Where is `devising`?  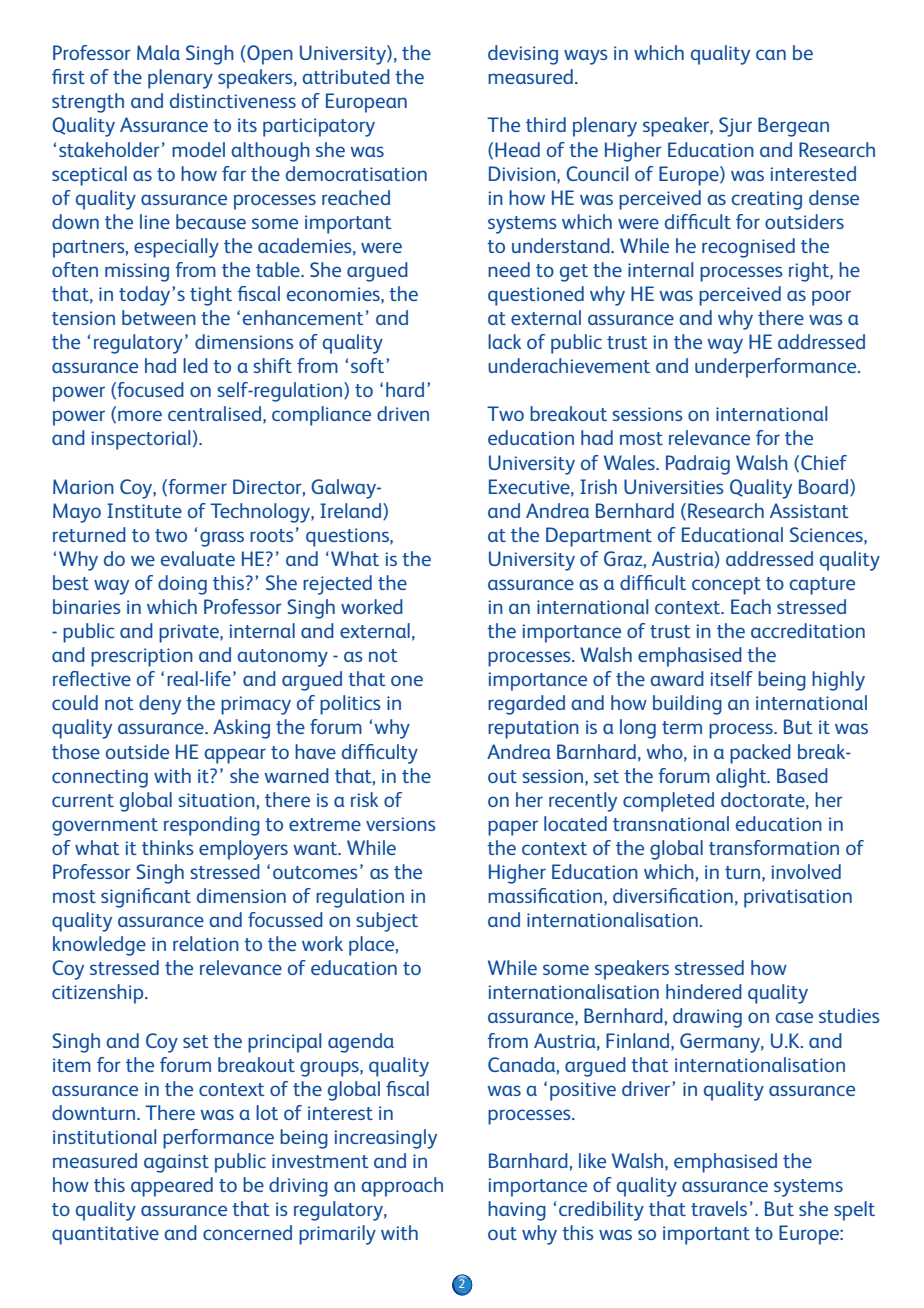
devising is located at coordinates (523, 55).
